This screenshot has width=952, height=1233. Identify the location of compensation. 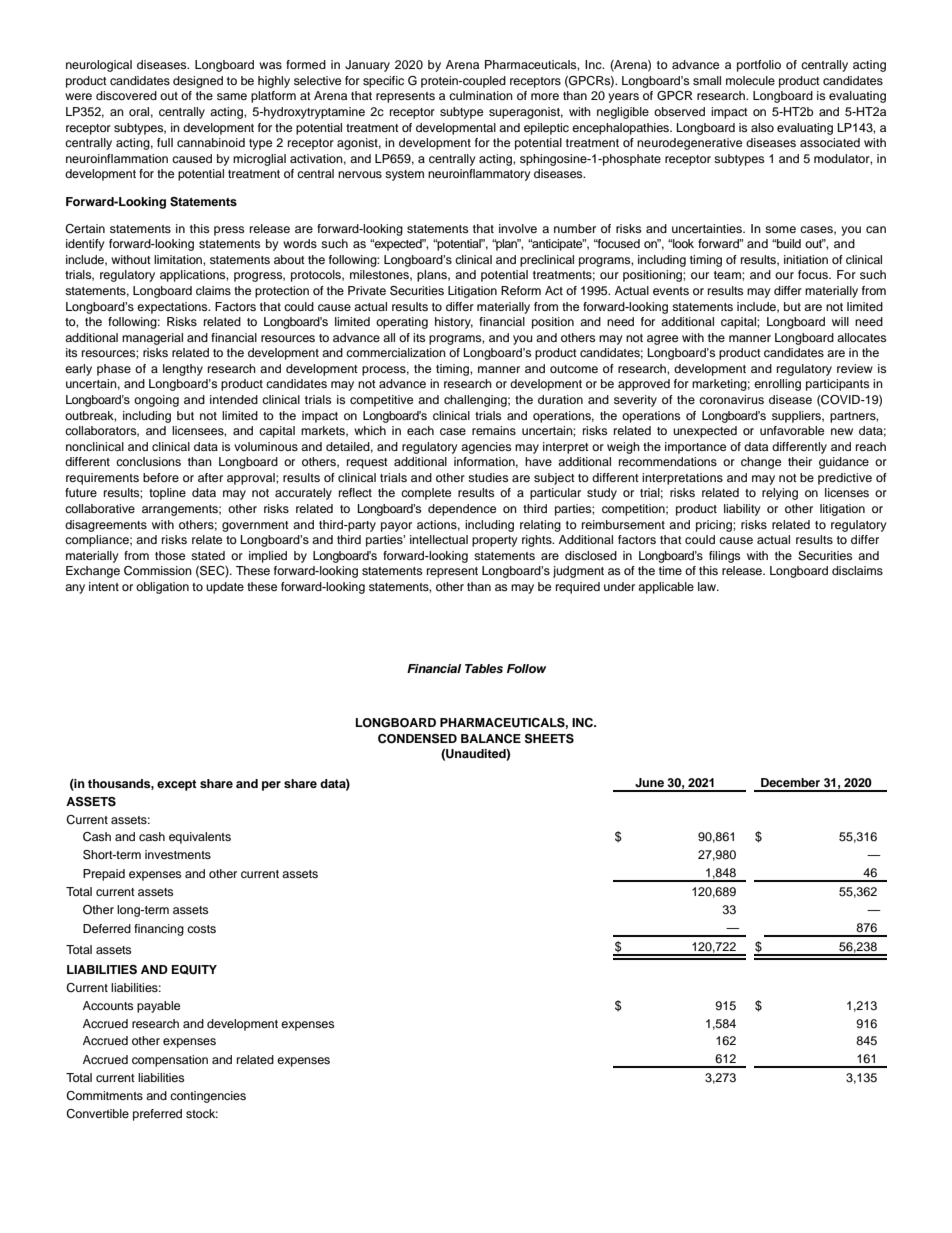
(170, 1061).
